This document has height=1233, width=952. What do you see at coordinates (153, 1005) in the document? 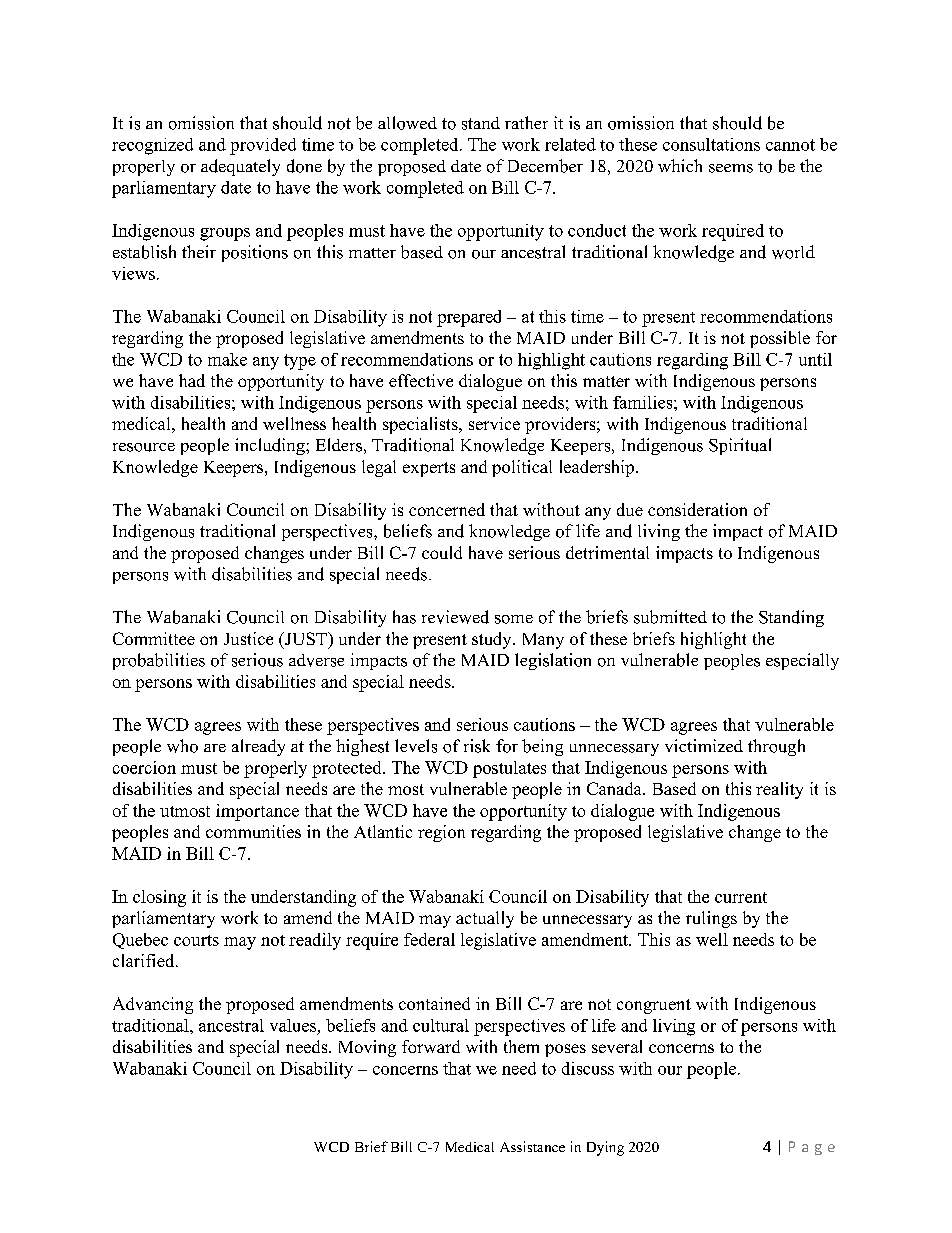
I see `Advancing` at bounding box center [153, 1005].
